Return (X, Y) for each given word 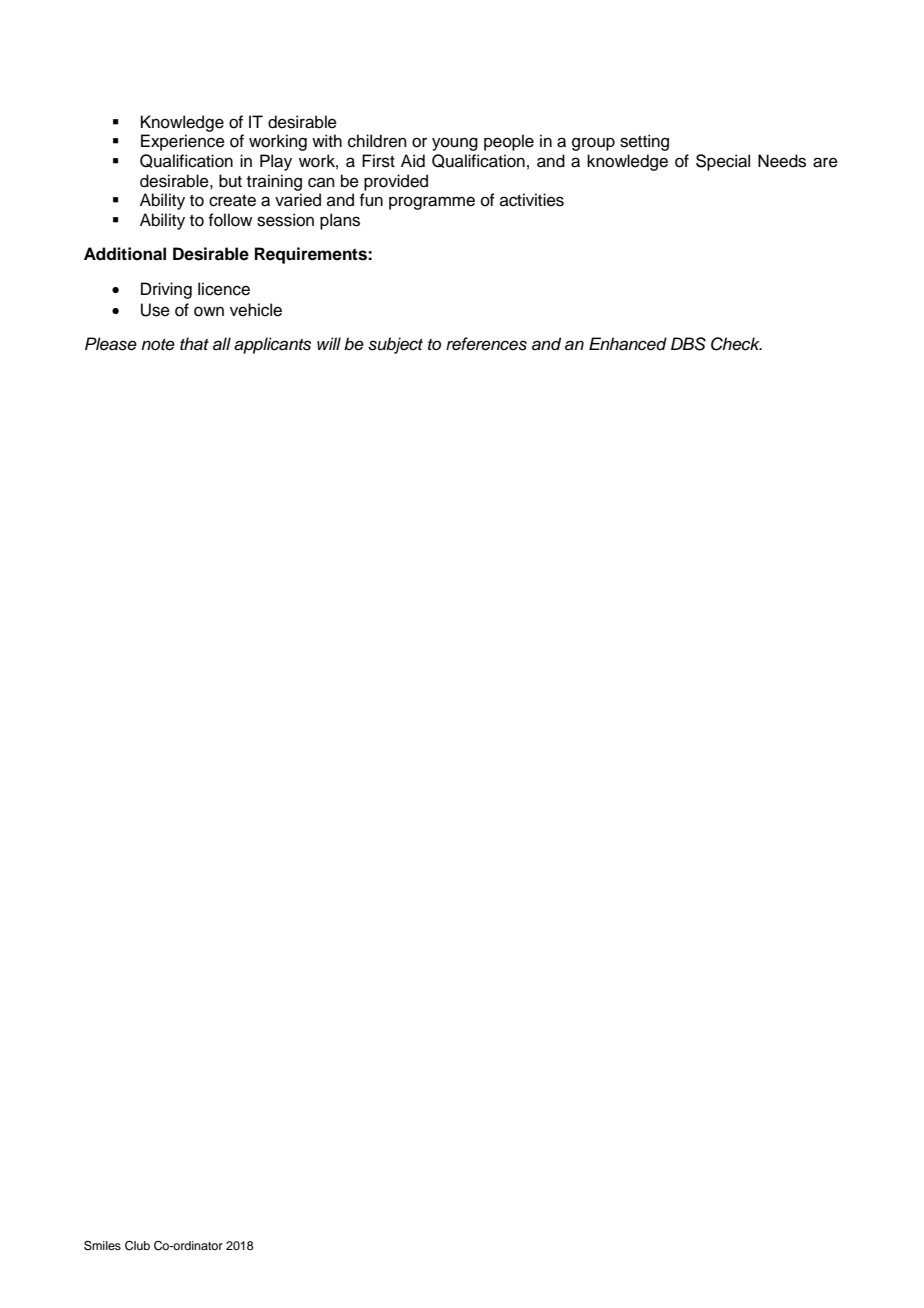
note (158, 345)
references (486, 344)
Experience (183, 142)
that (194, 344)
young (455, 144)
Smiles (102, 1245)
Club (137, 1246)
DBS (688, 344)
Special (723, 162)
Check (736, 344)
